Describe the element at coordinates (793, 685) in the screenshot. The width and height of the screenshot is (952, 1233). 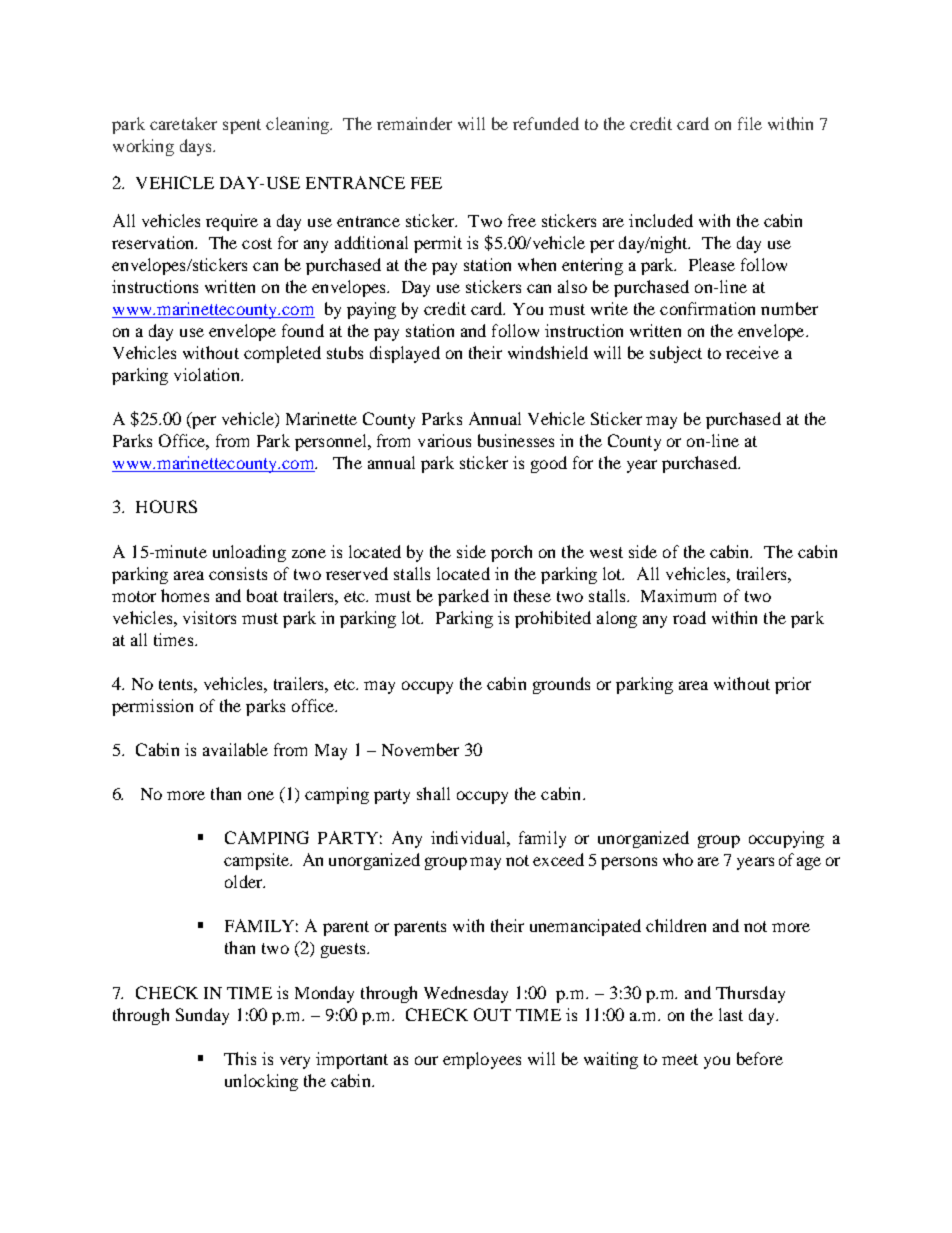
I see `prior` at that location.
